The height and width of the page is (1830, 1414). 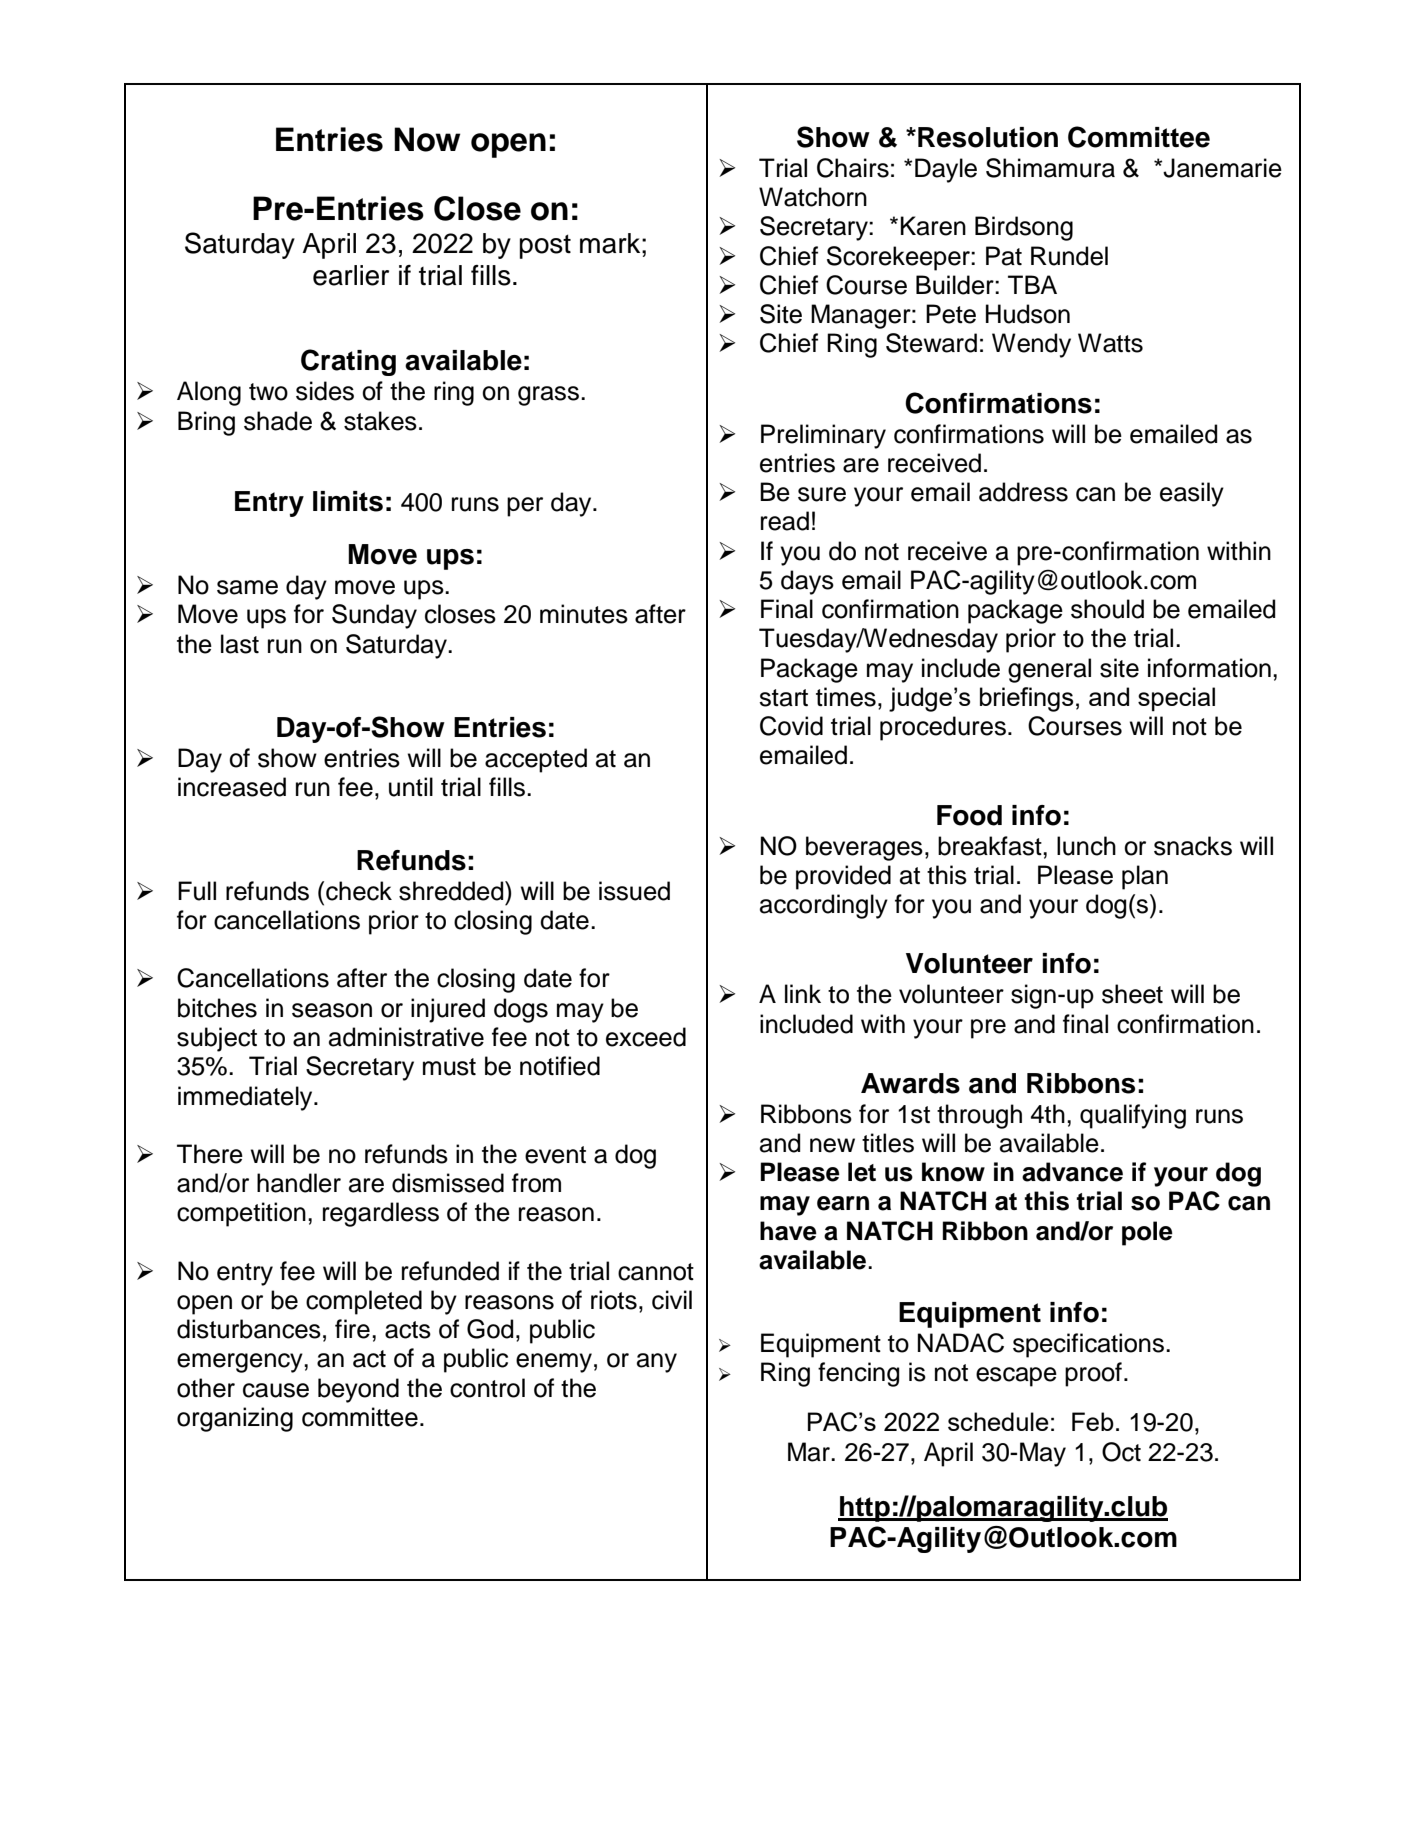 I want to click on Birdsong, so click(x=1024, y=228).
